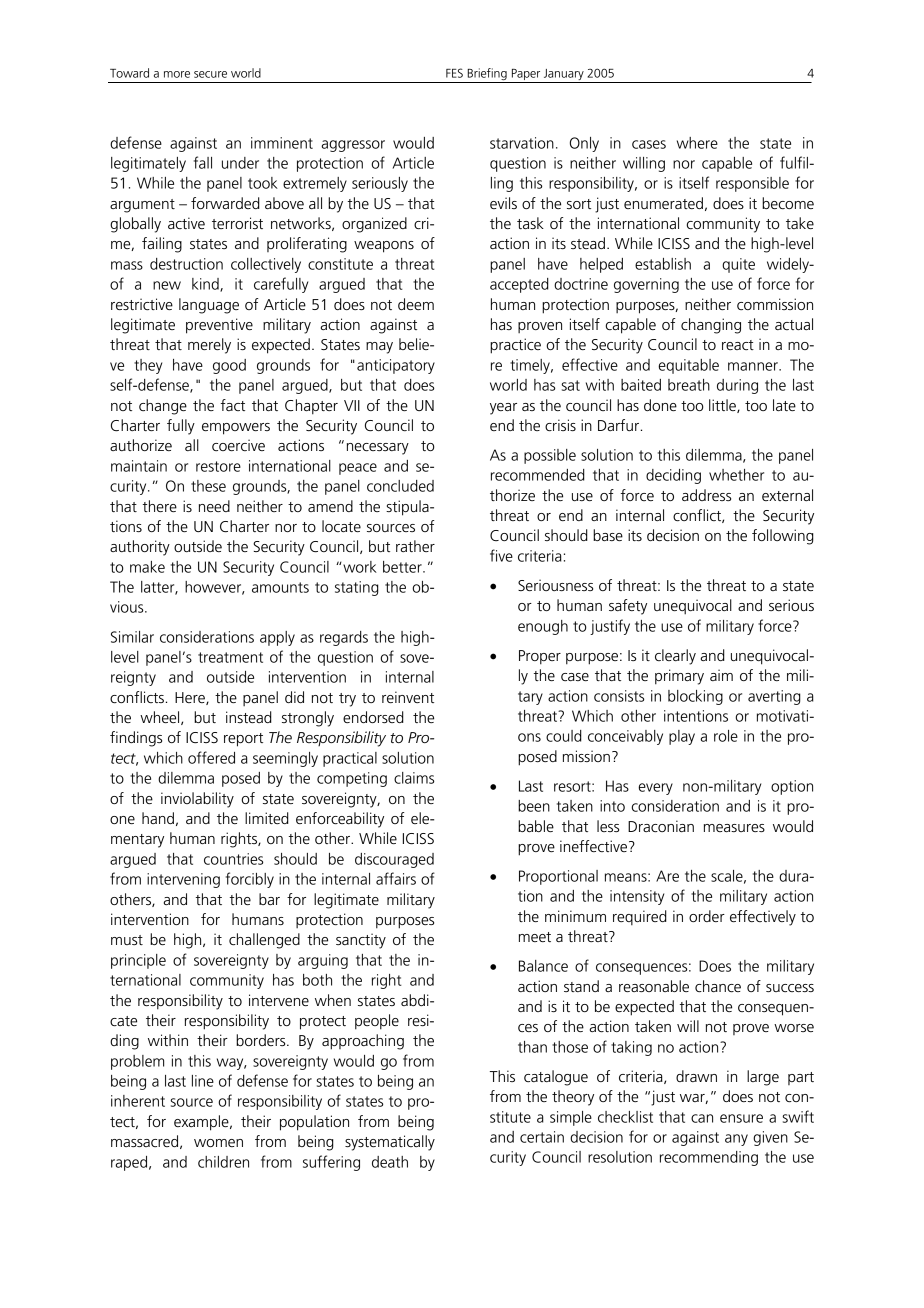 This screenshot has width=924, height=1308. I want to click on responsible, so click(752, 184).
